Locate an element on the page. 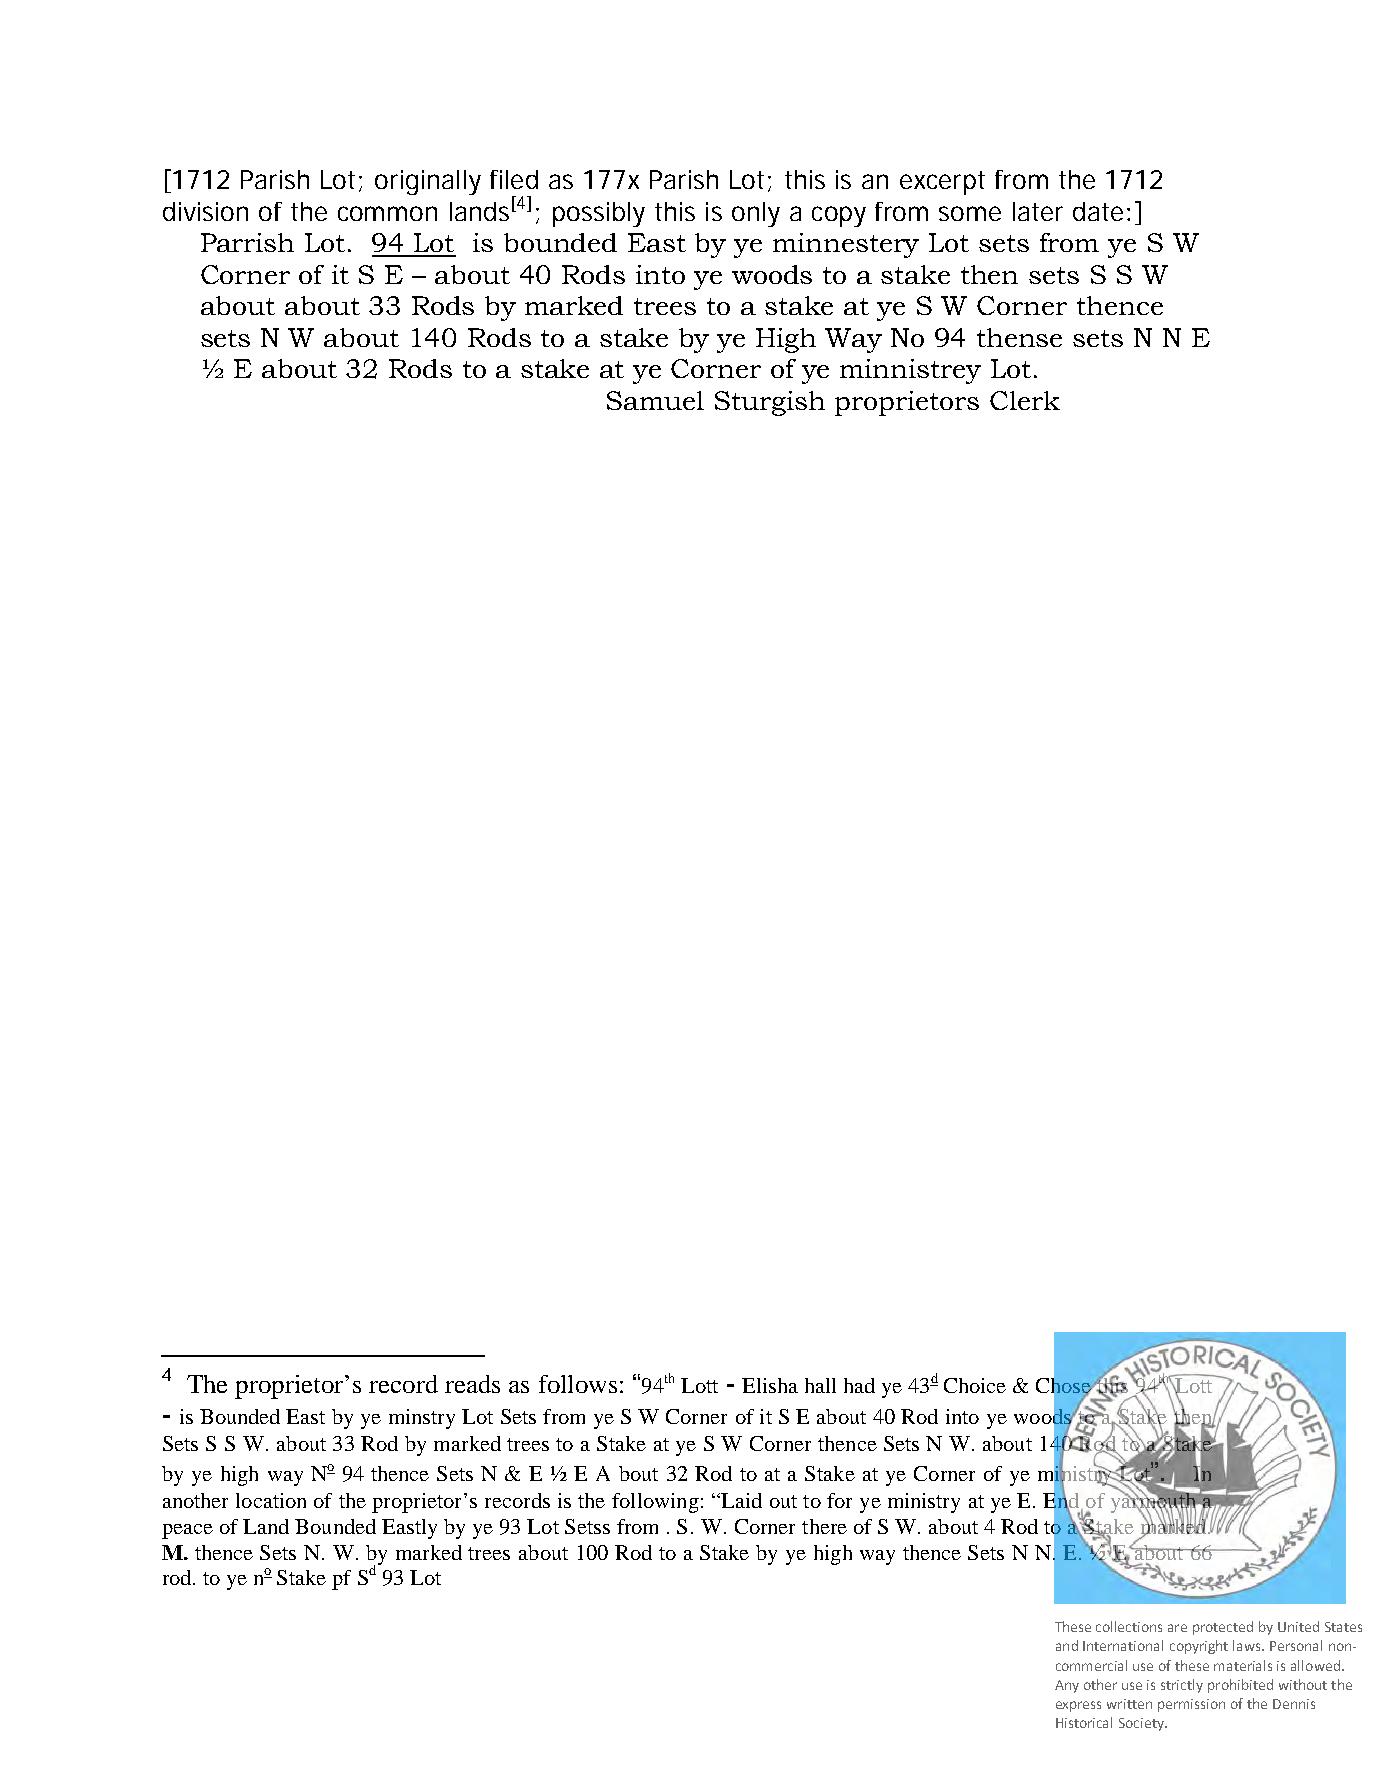 The height and width of the page is (1778, 1374). follows is located at coordinates (578, 1384).
